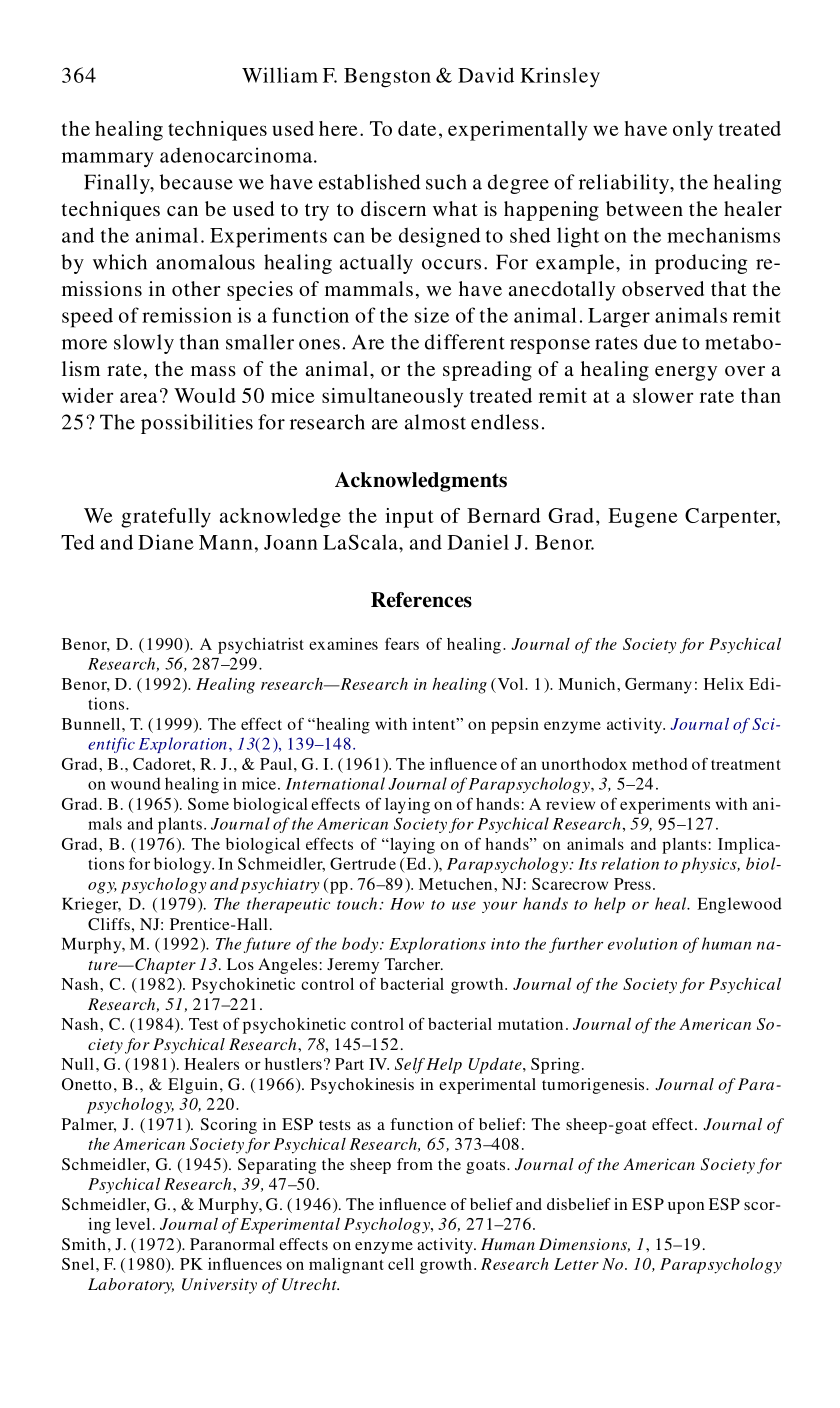 This screenshot has width=840, height=1408. I want to click on mammary, so click(108, 160).
